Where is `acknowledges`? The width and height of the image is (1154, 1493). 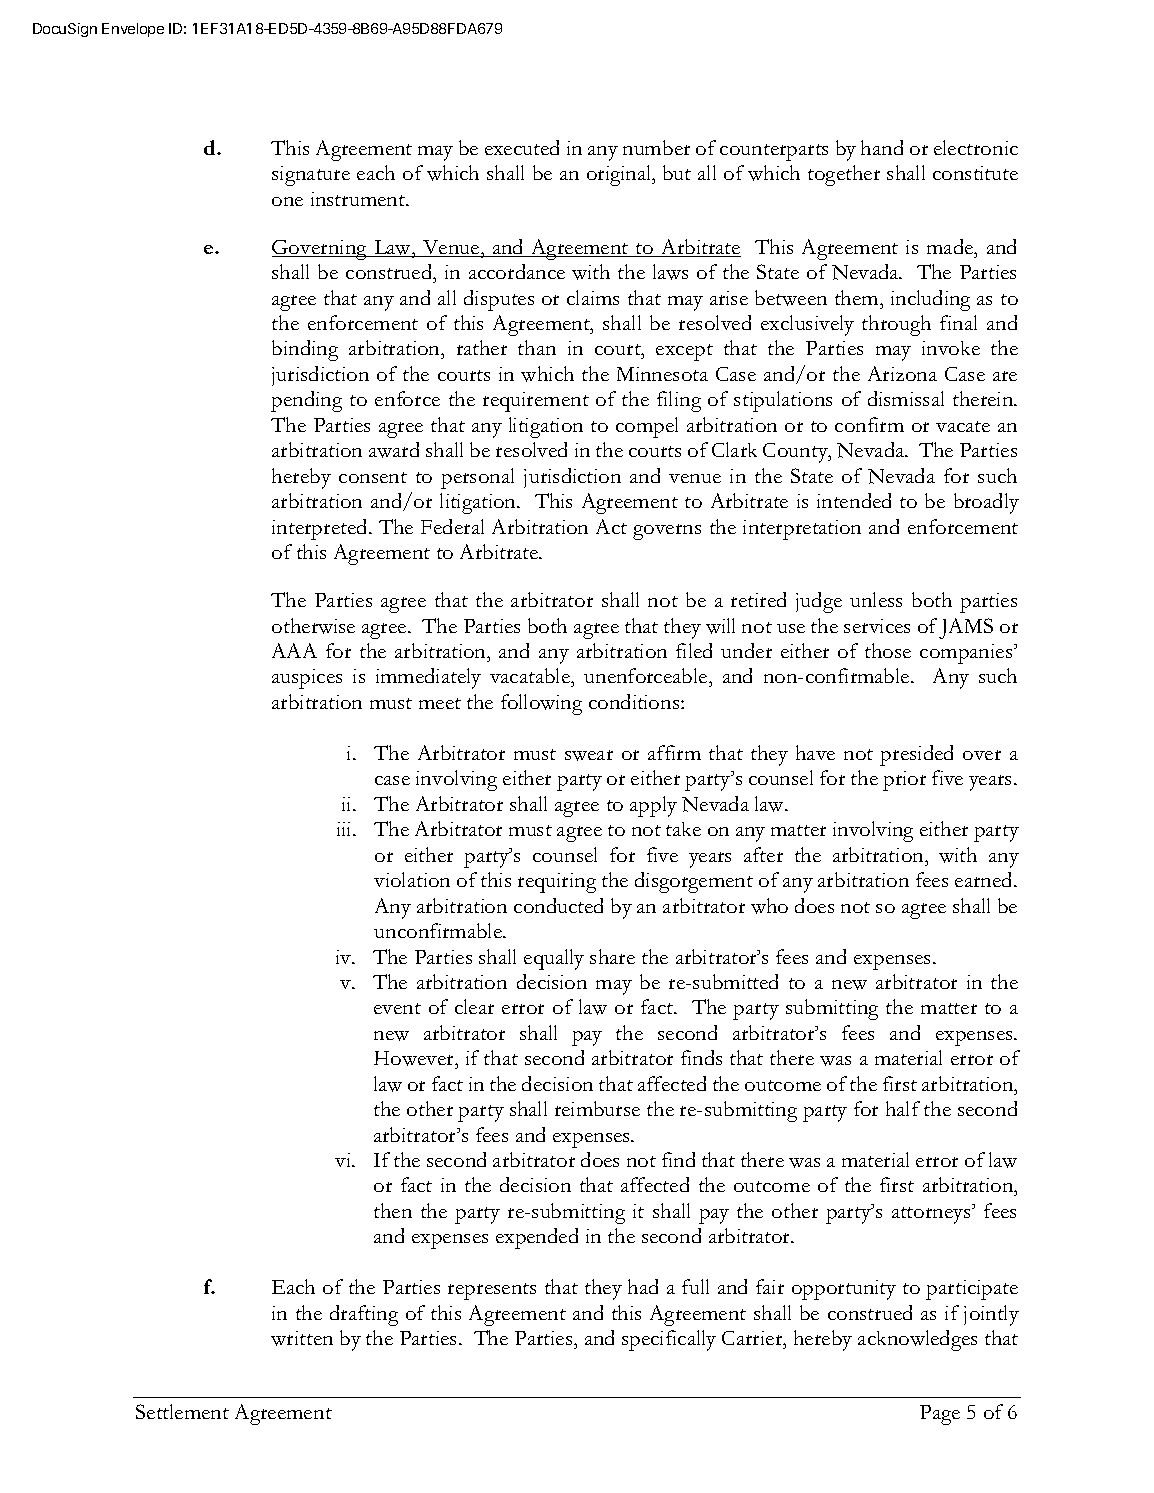 acknowledges is located at coordinates (917, 1340).
